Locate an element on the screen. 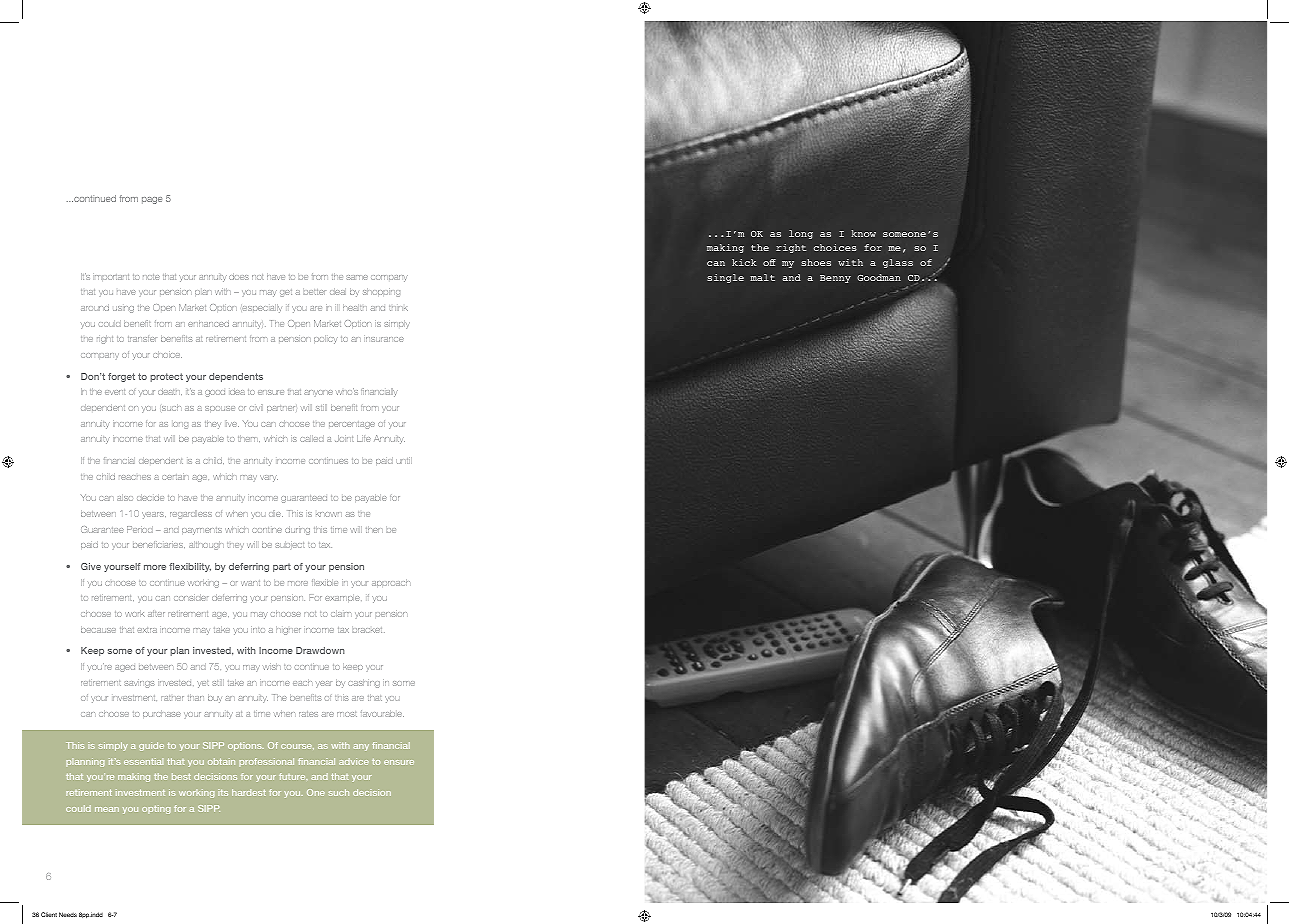  until is located at coordinates (404, 460).
